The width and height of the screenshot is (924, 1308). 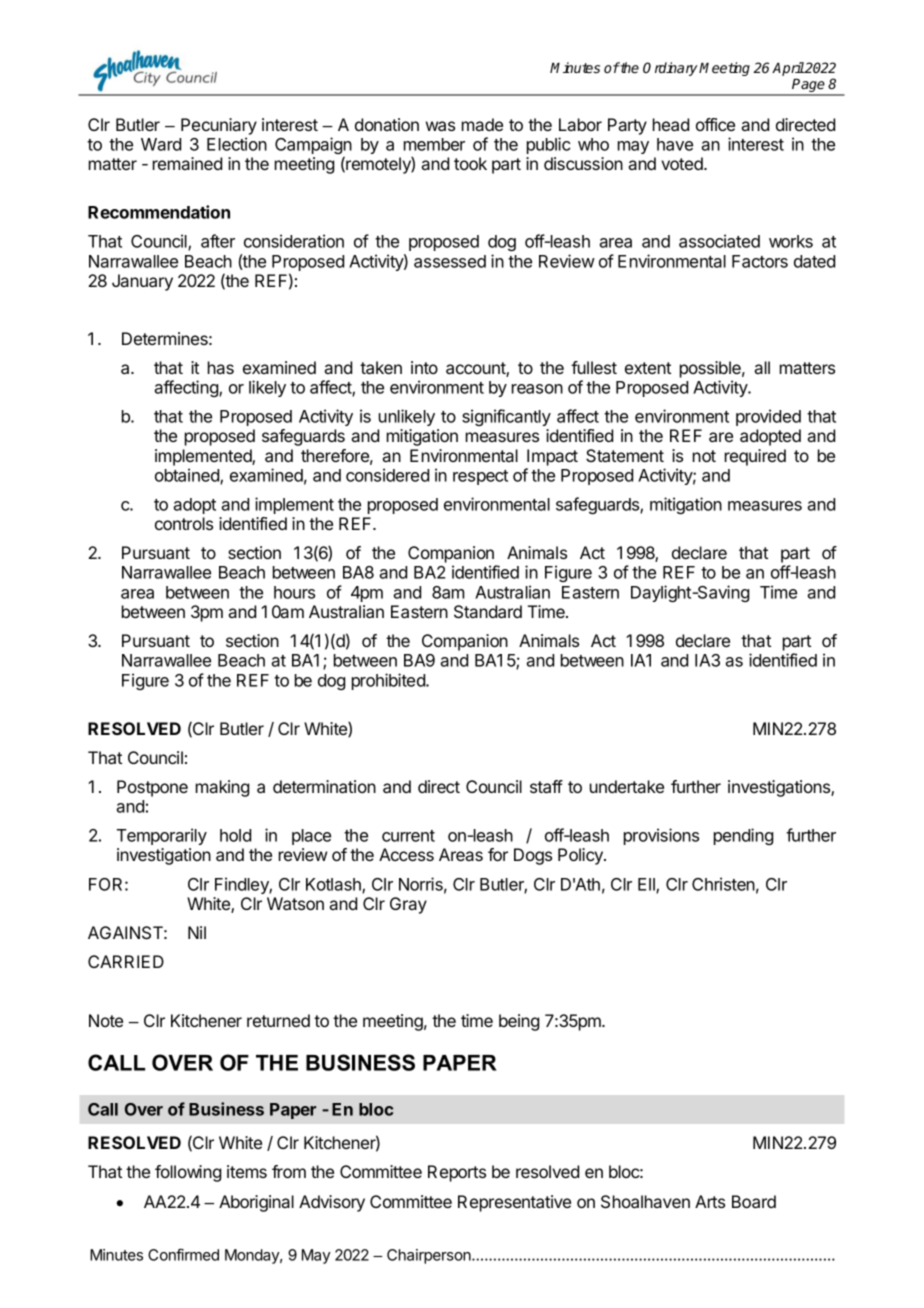 I want to click on office, so click(x=715, y=124).
